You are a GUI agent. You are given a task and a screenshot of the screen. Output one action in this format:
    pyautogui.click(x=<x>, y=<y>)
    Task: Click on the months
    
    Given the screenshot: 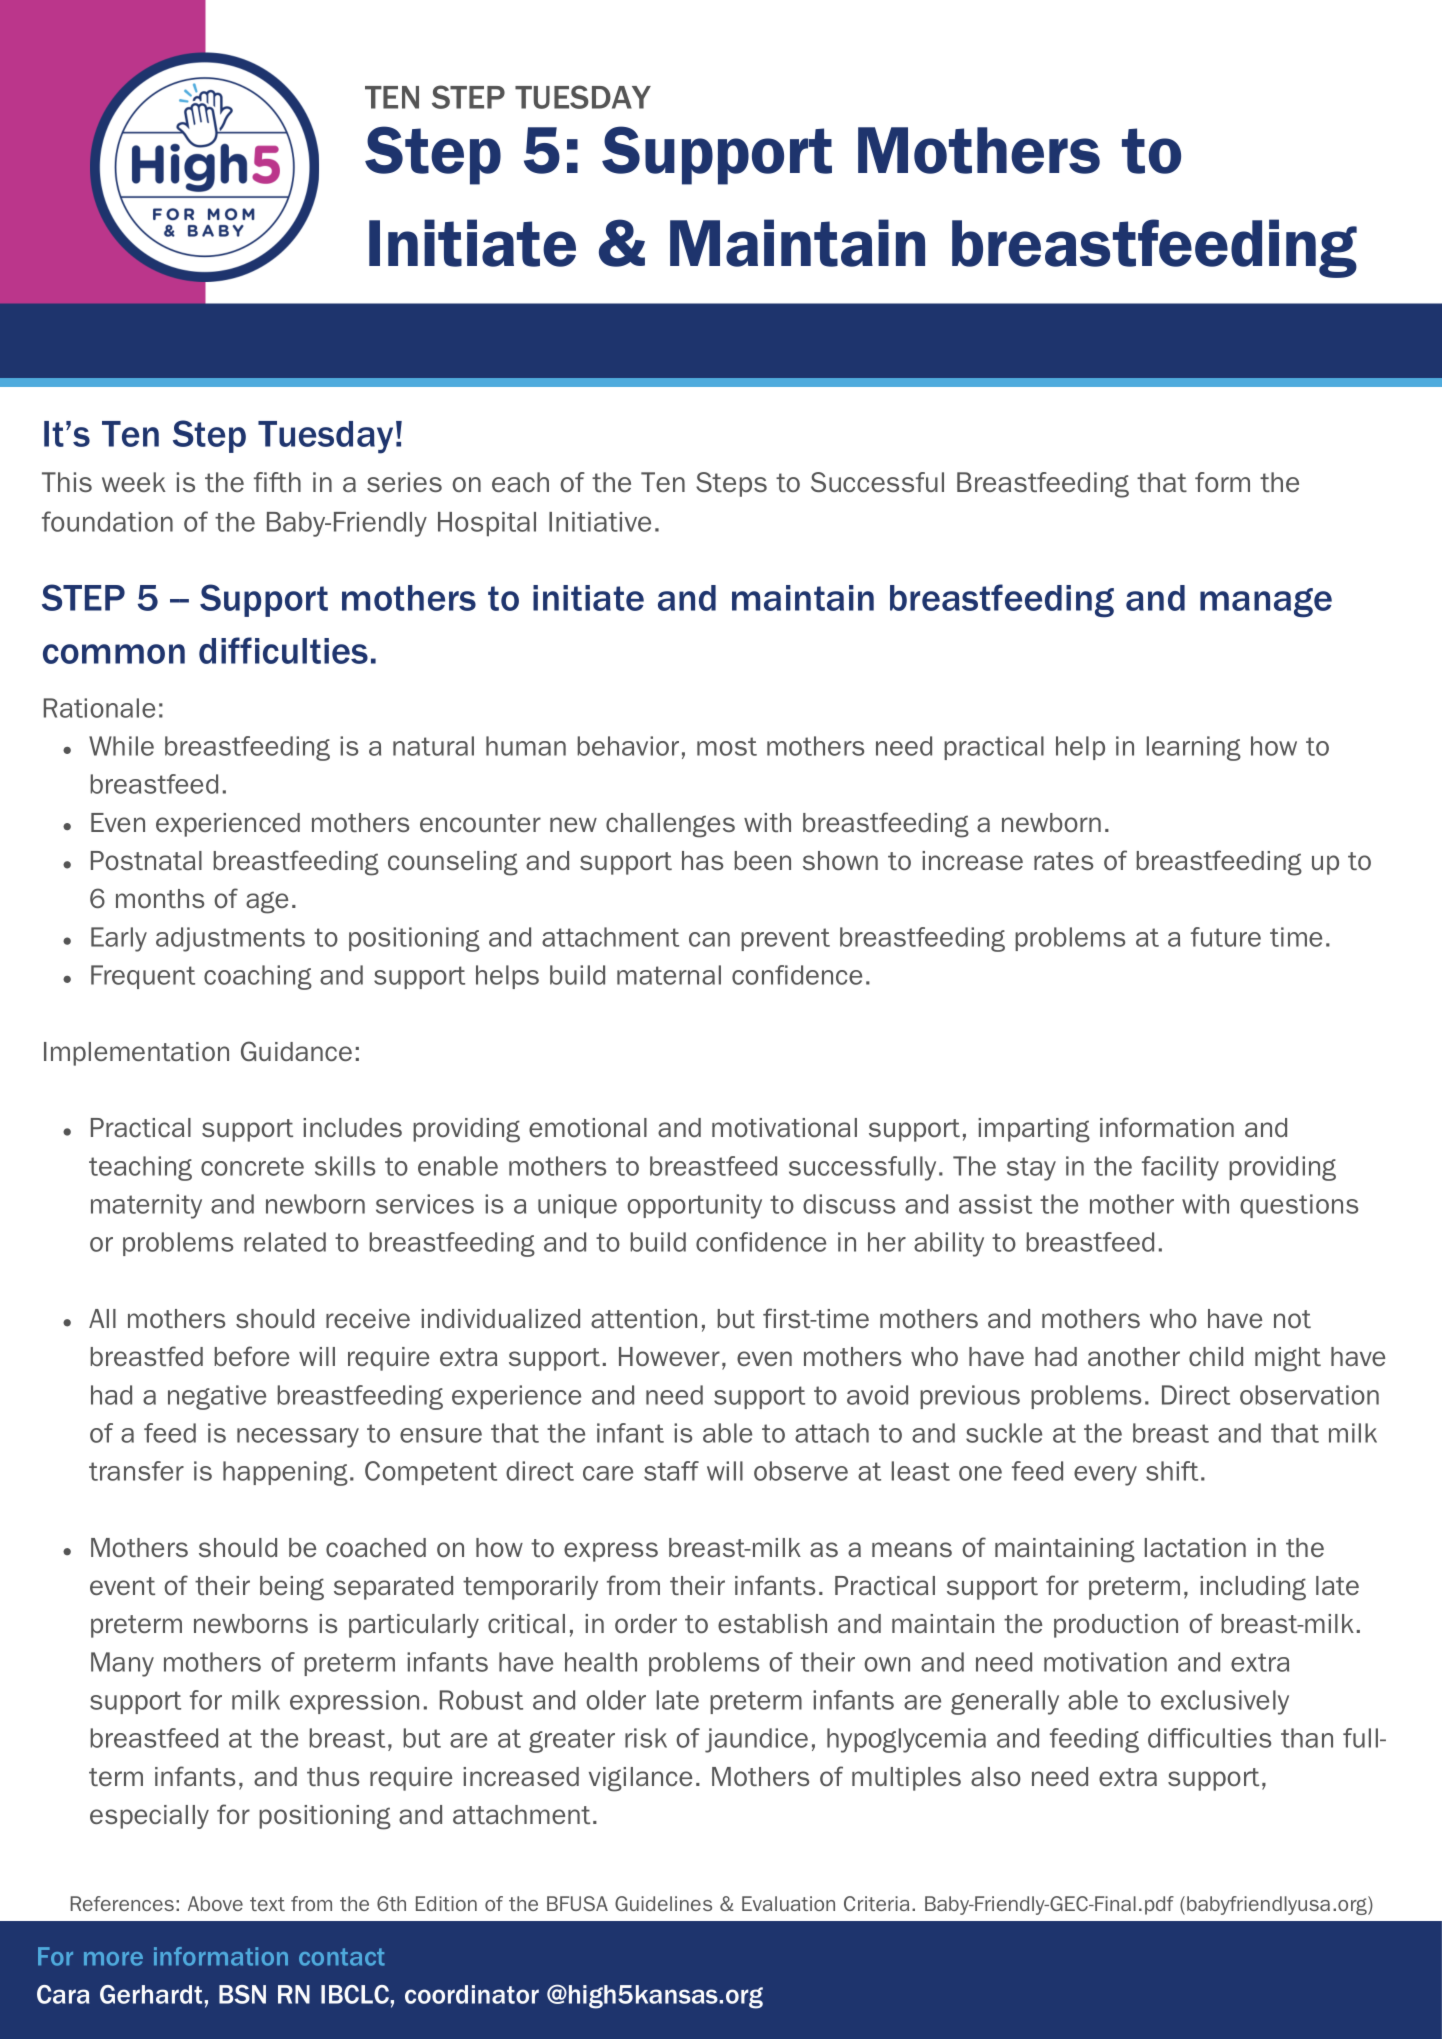 What is the action you would take?
    pyautogui.click(x=160, y=898)
